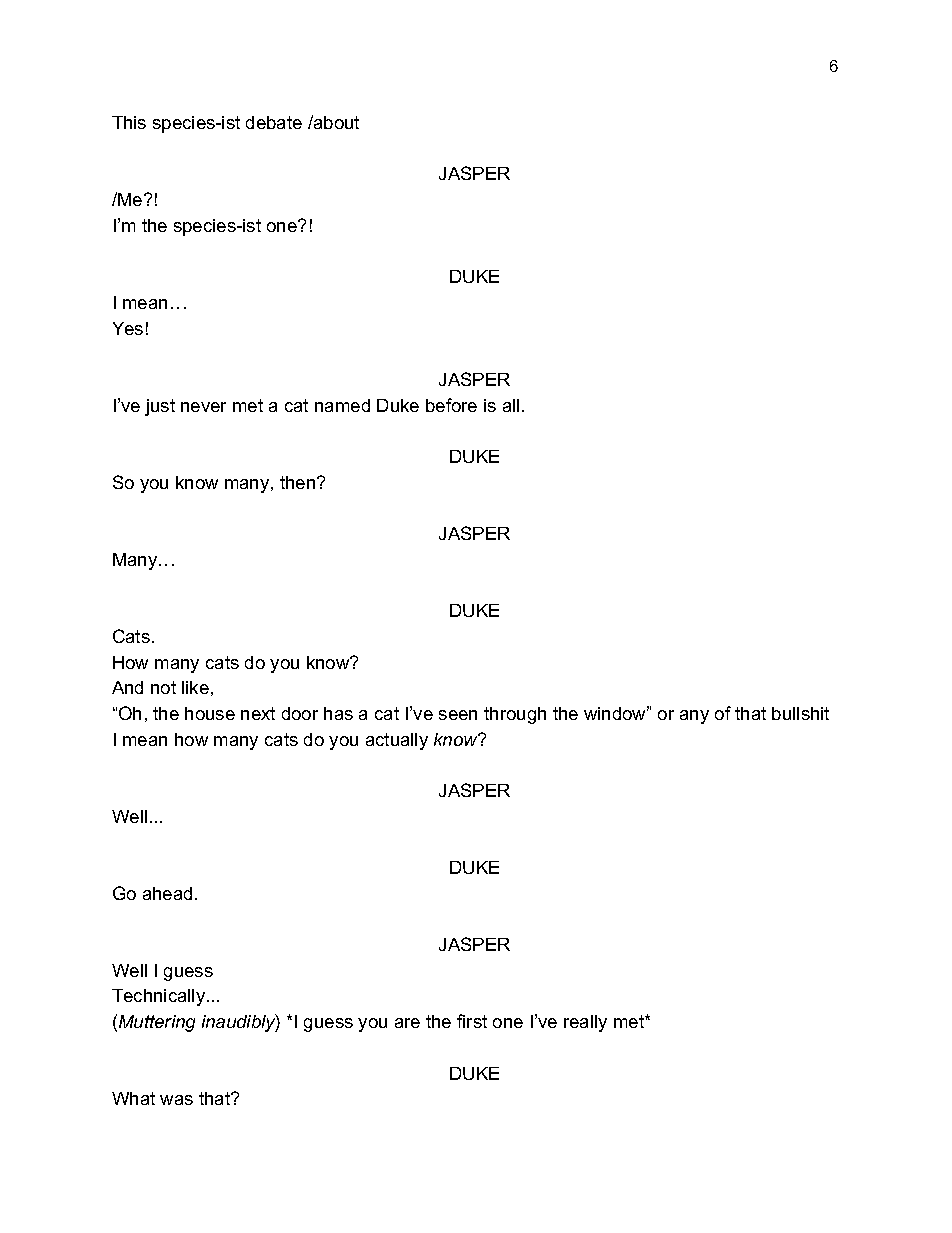  Describe the element at coordinates (338, 713) in the screenshot. I see `has` at that location.
